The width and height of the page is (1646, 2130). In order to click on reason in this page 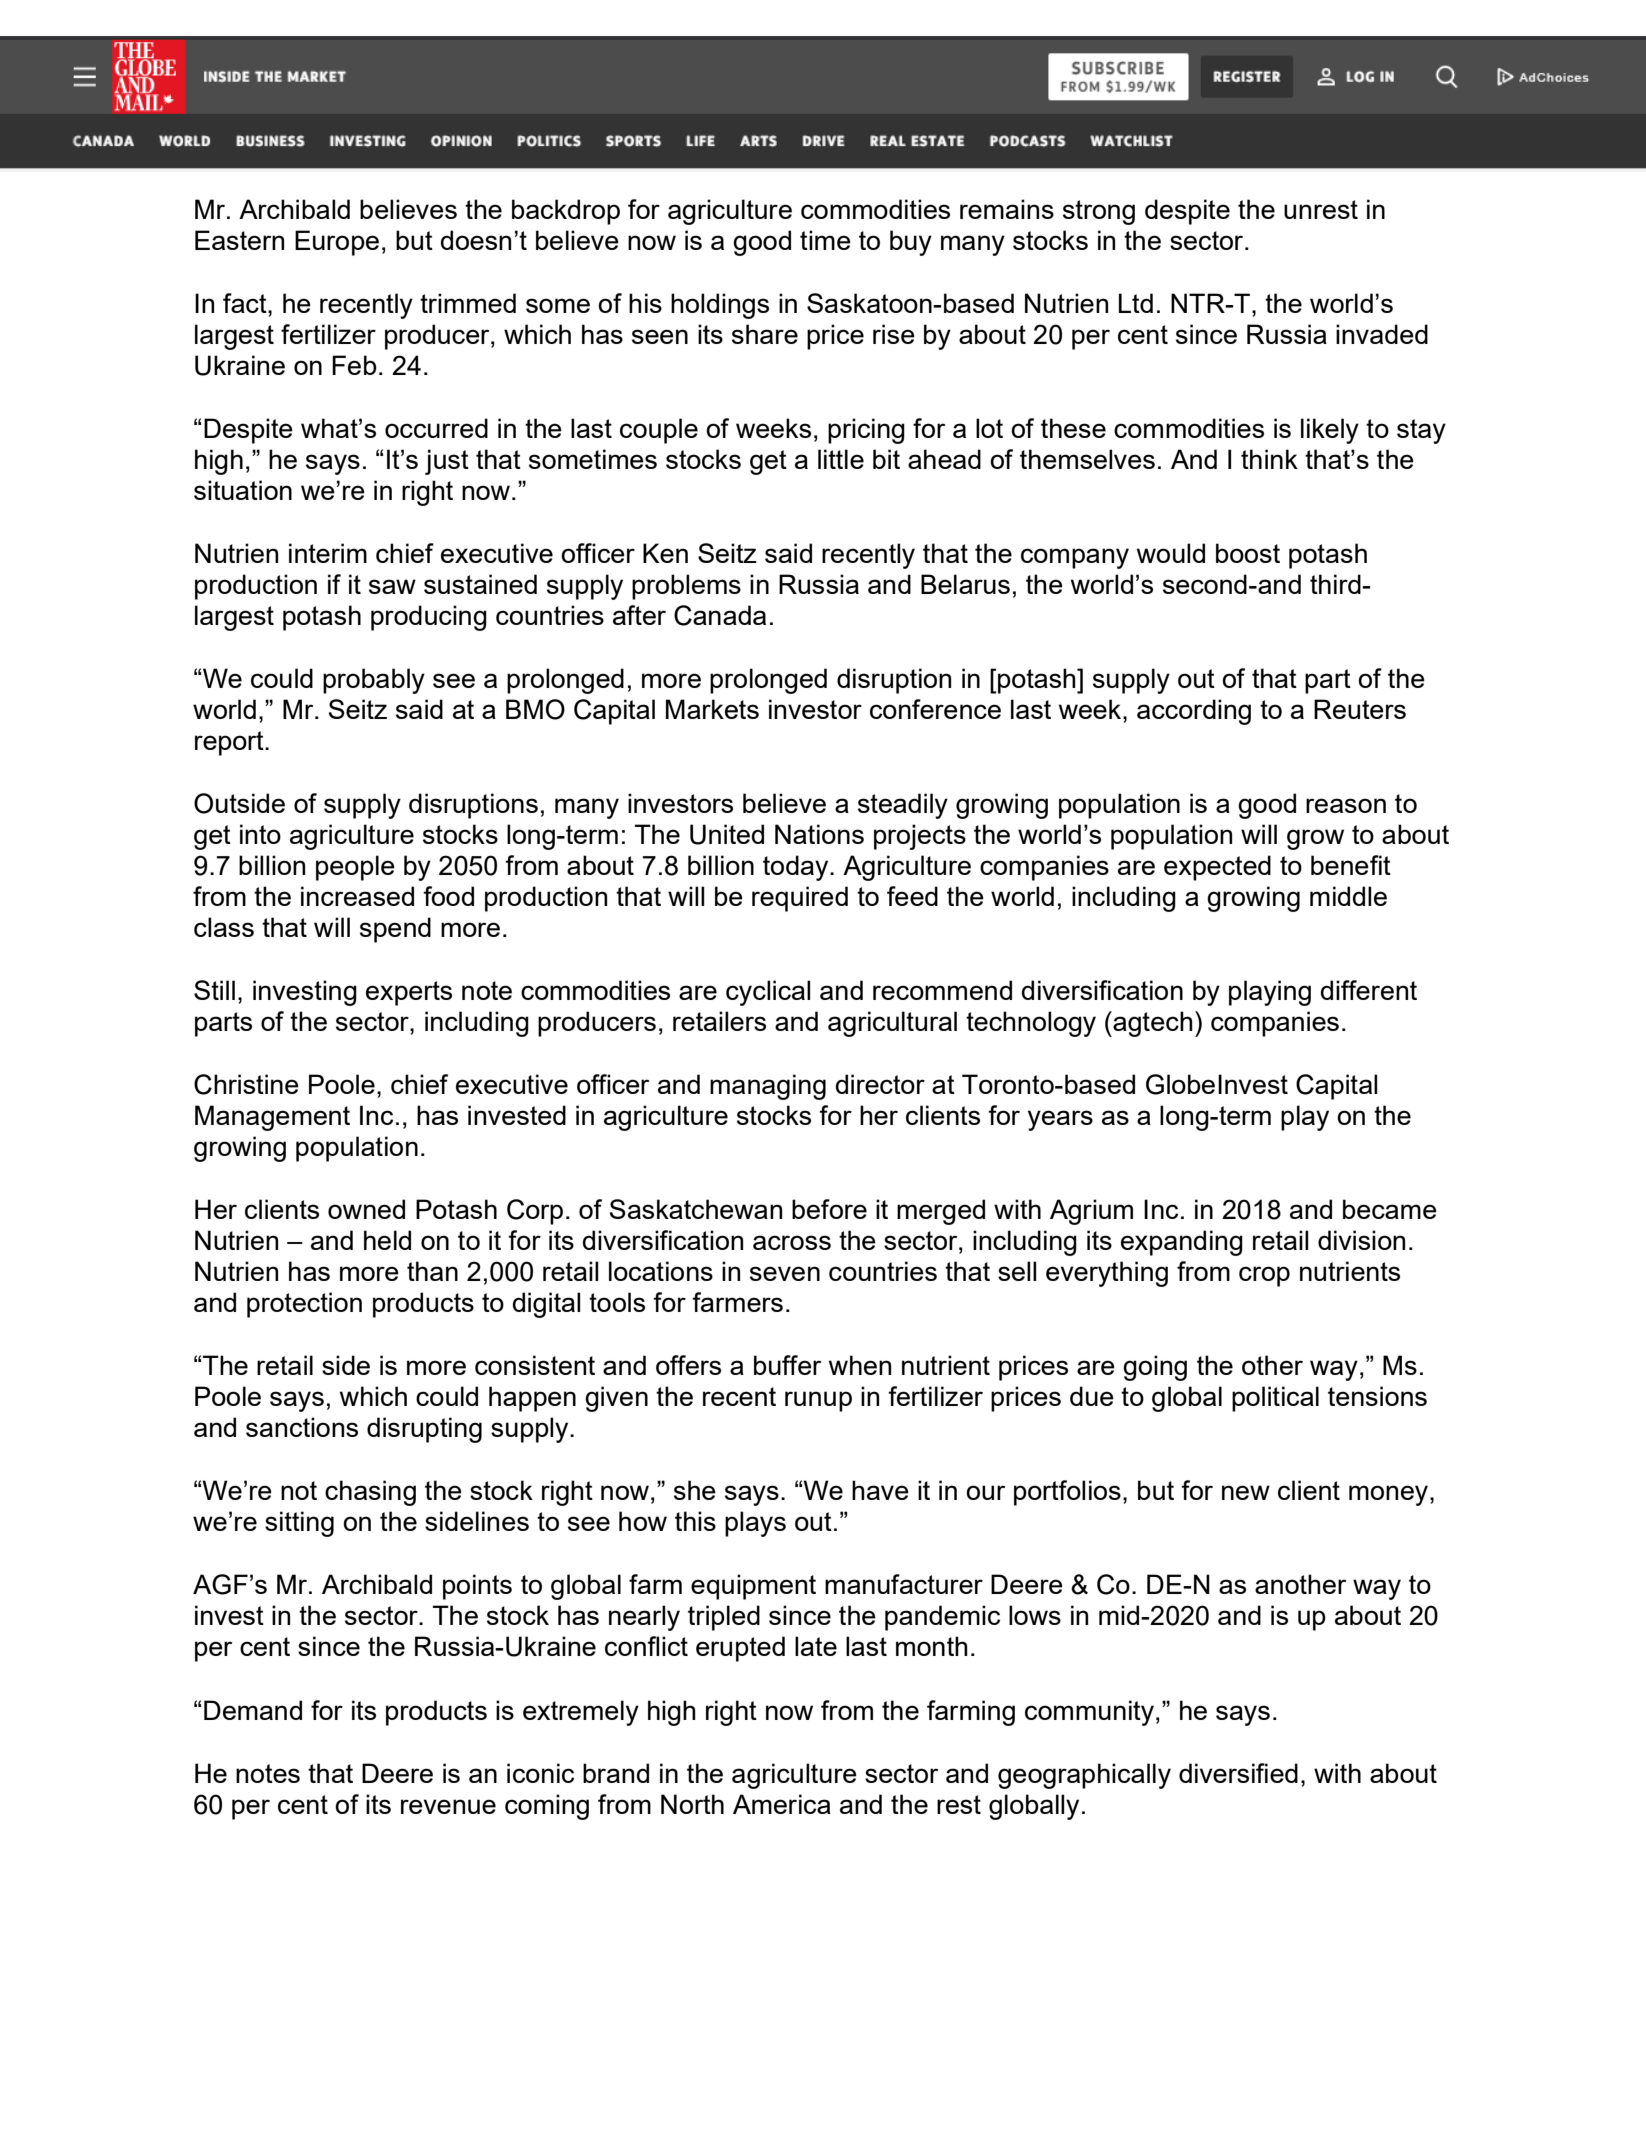, I will do `click(1346, 805)`.
